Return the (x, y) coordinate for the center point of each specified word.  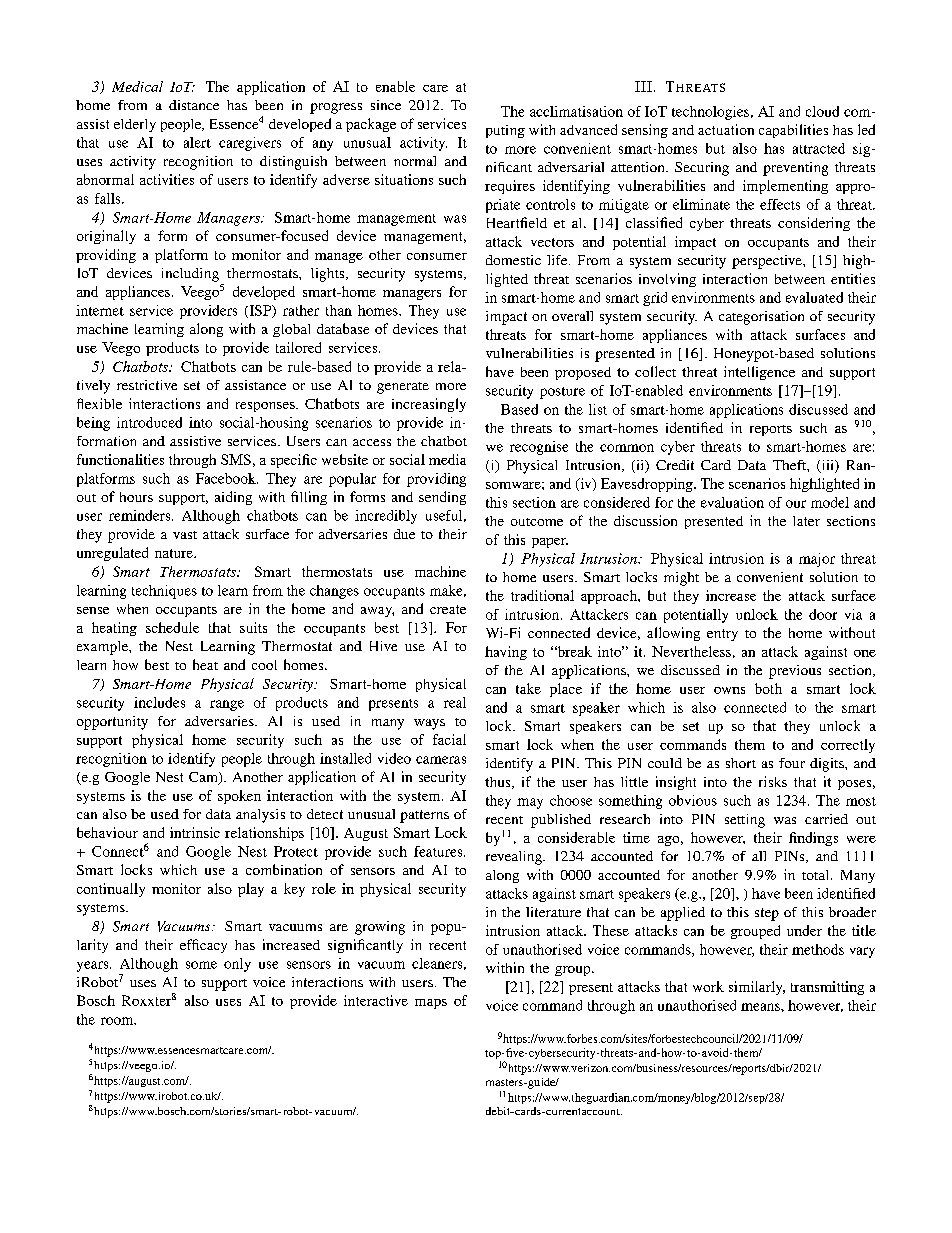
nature (175, 553)
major (817, 560)
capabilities (793, 131)
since (386, 105)
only (237, 965)
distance (194, 105)
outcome (537, 522)
